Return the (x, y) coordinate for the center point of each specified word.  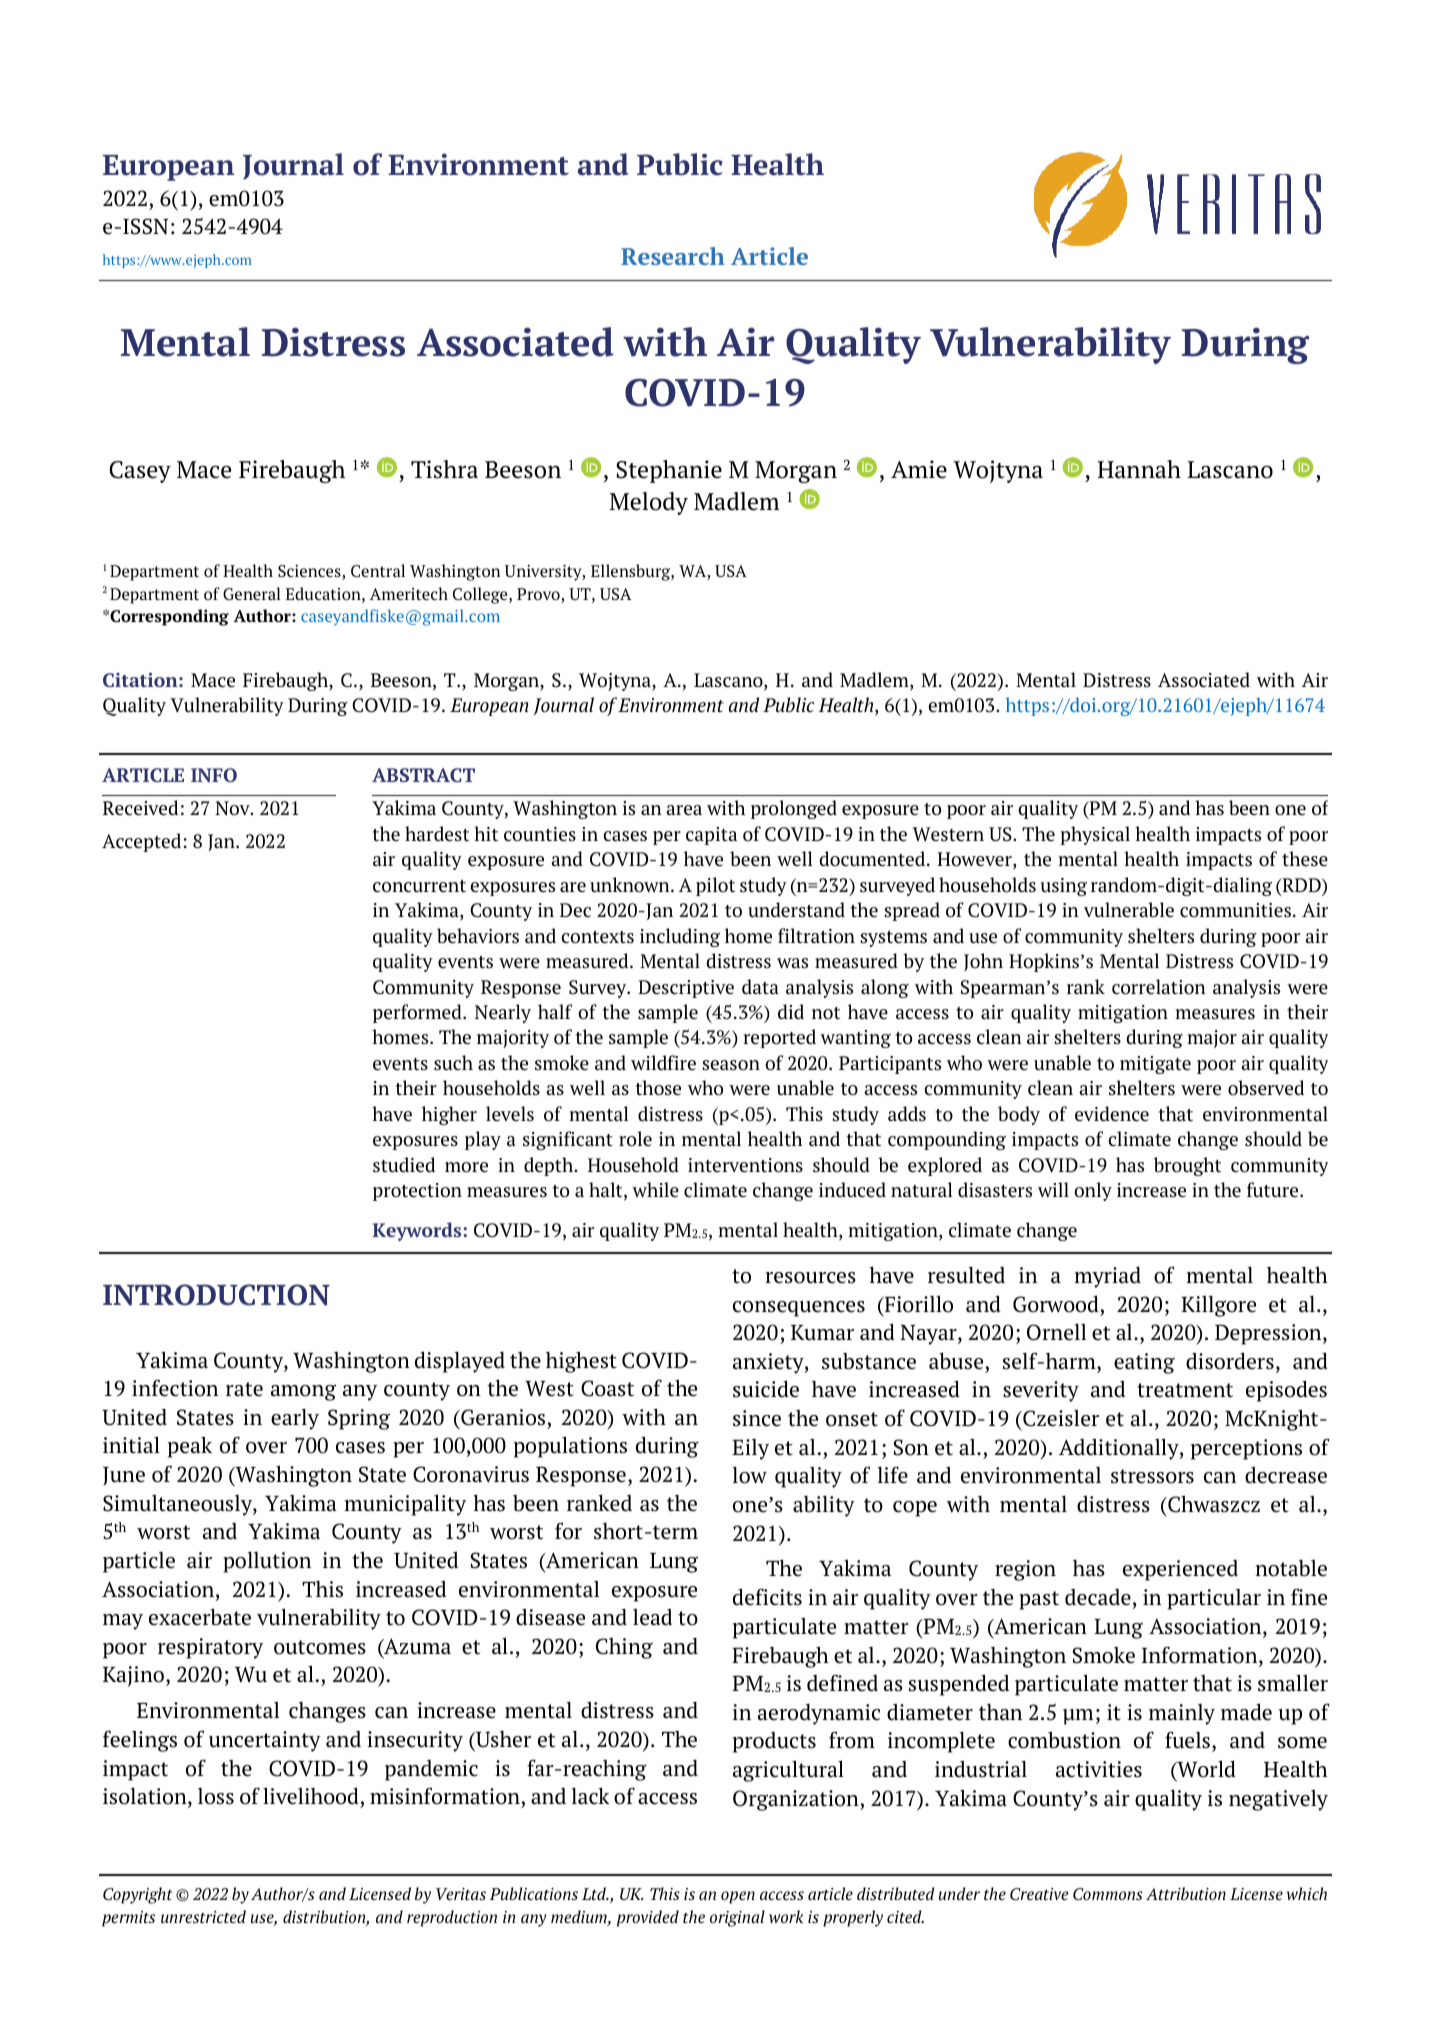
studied (404, 1165)
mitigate (1155, 1065)
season (731, 1065)
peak (190, 1447)
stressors (1152, 1476)
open (738, 1897)
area (684, 810)
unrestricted (203, 1916)
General (252, 593)
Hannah (1139, 469)
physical (1095, 835)
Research (673, 256)
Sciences (310, 572)
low (750, 1475)
